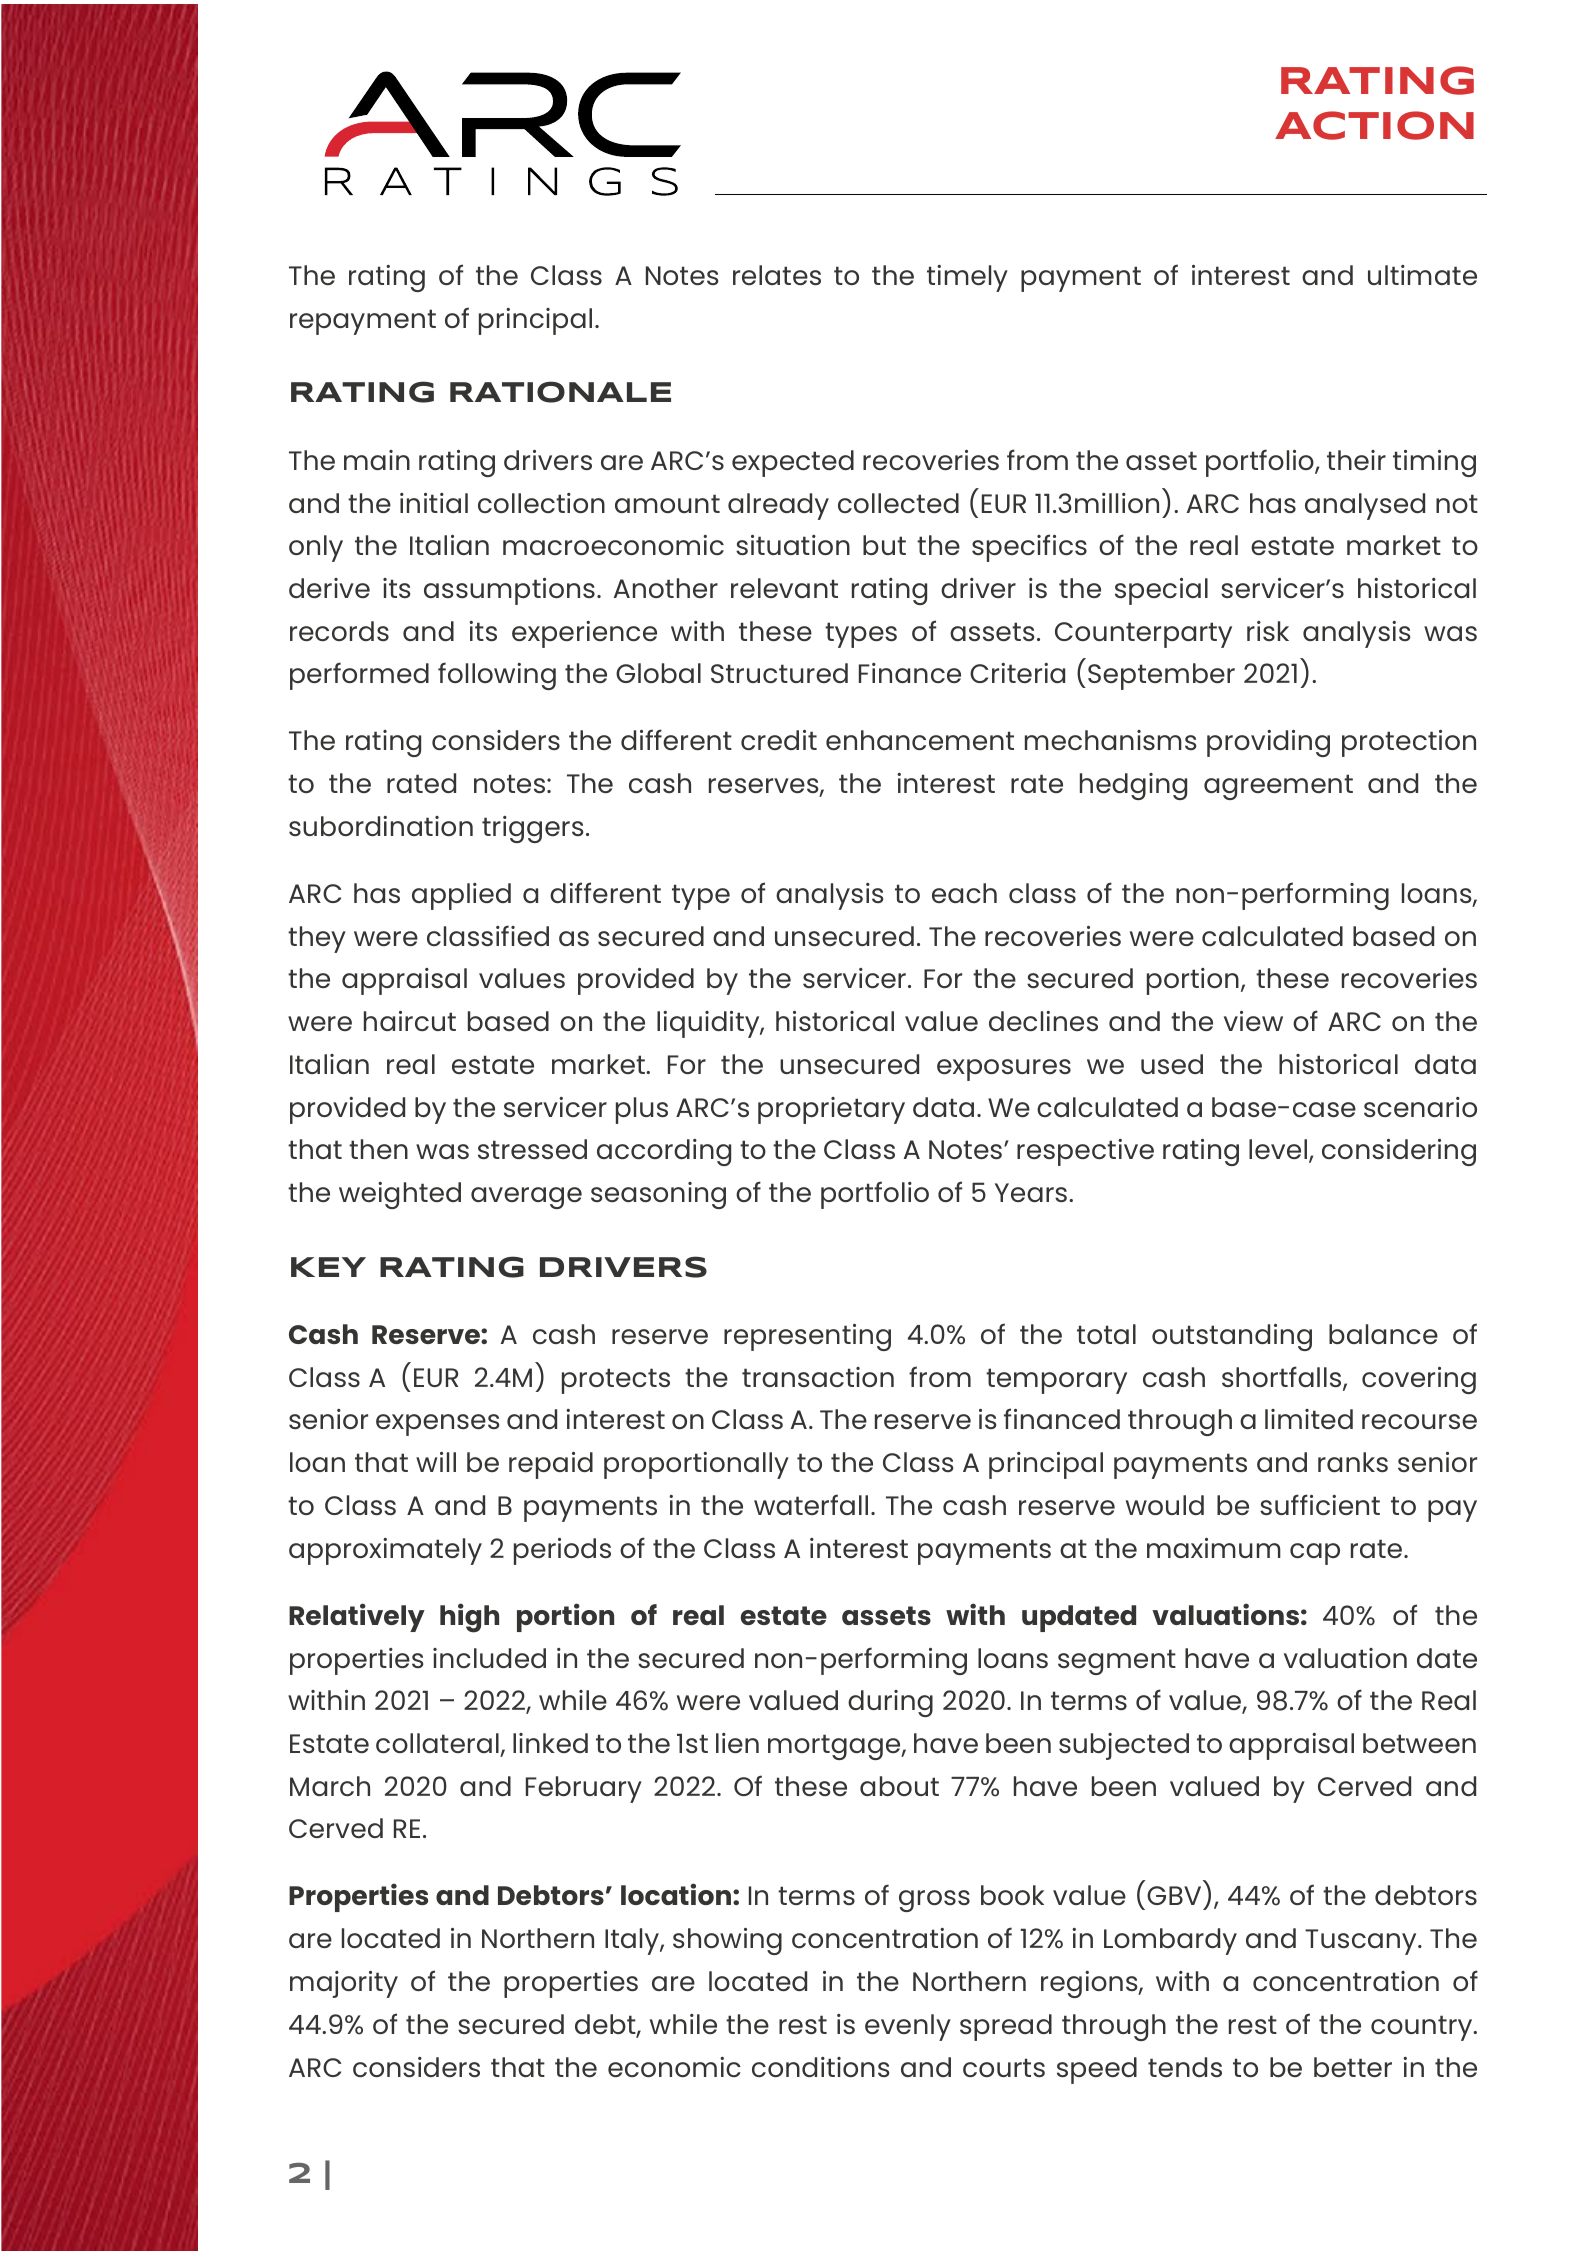 The image size is (1592, 2251). I want to click on ultimate, so click(1422, 275).
